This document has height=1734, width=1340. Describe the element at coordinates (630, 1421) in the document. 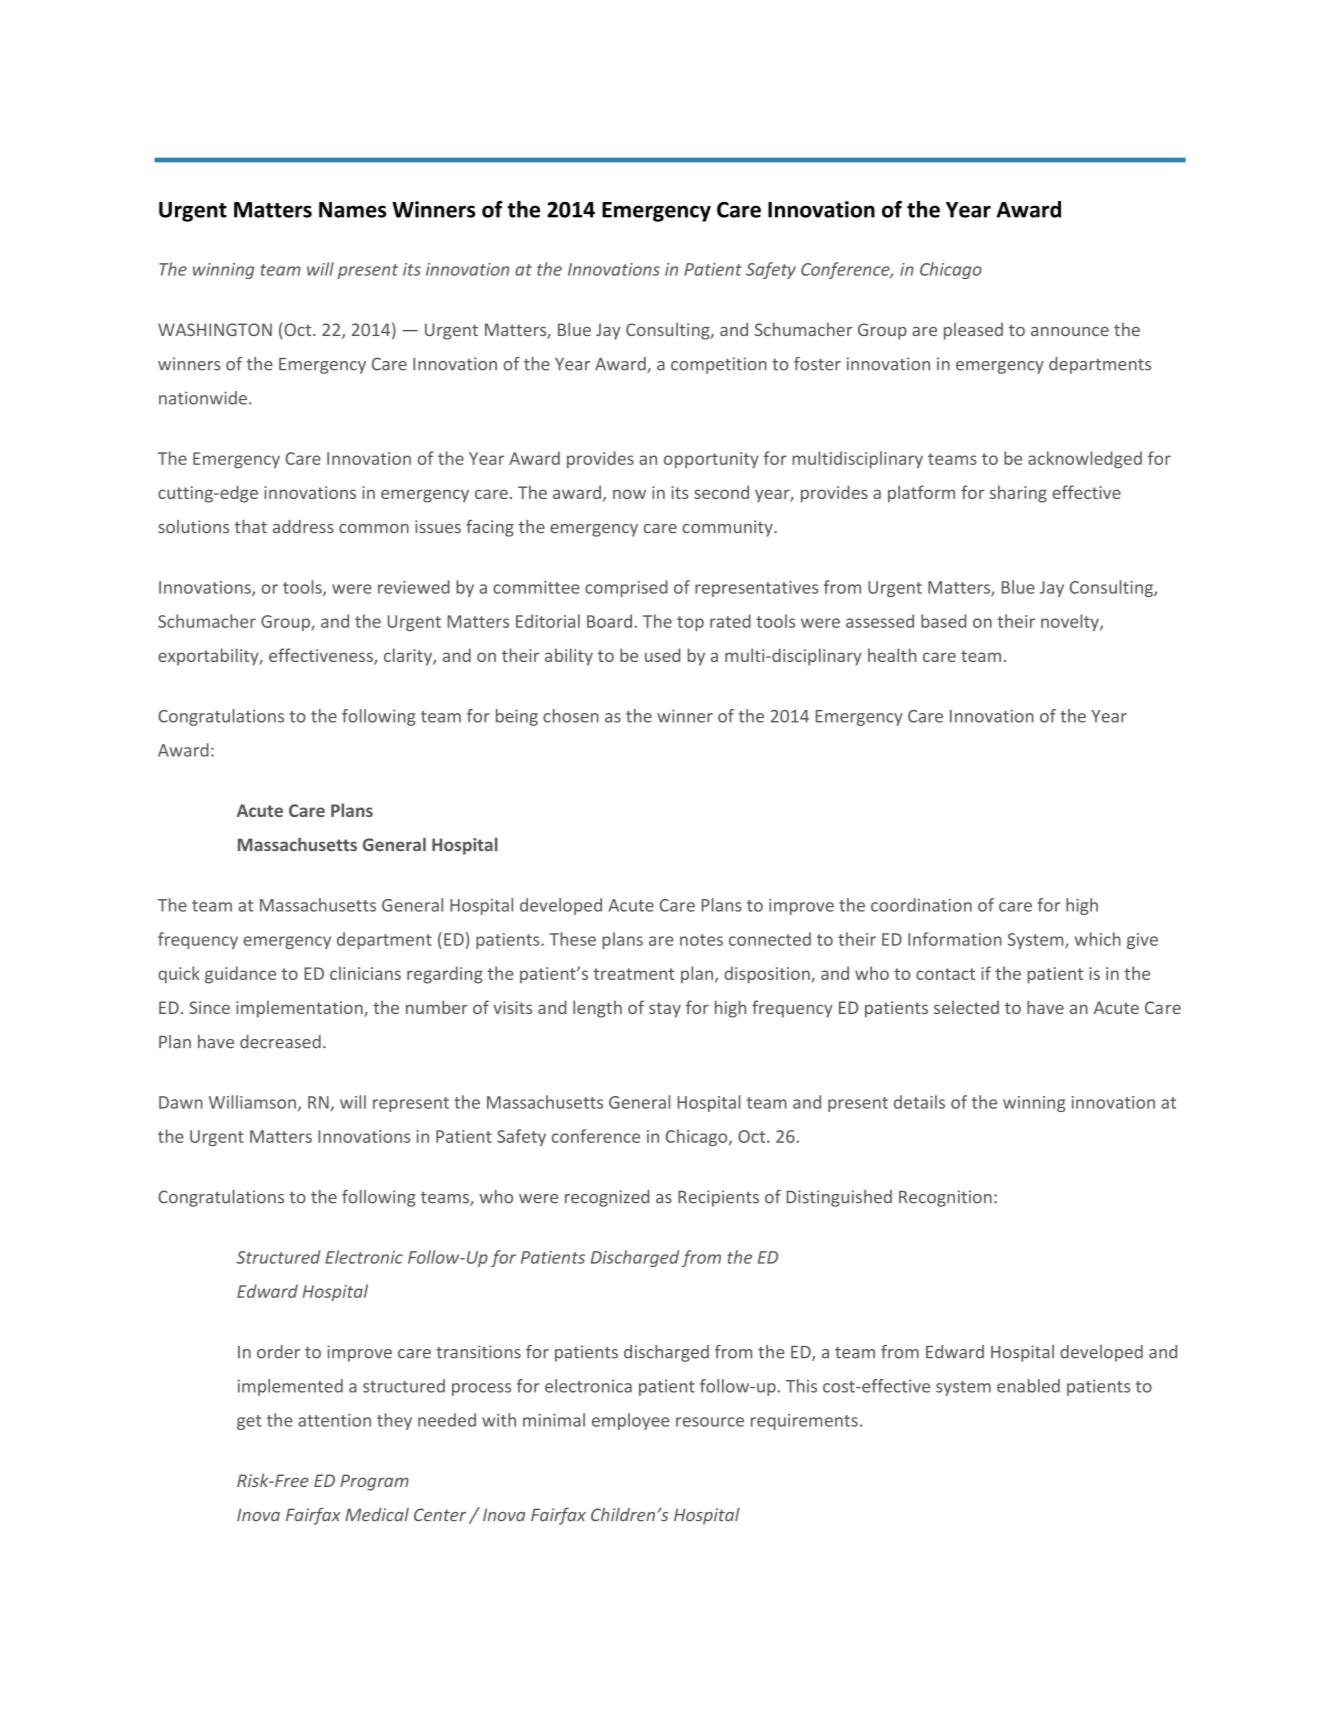

I see `employee` at that location.
